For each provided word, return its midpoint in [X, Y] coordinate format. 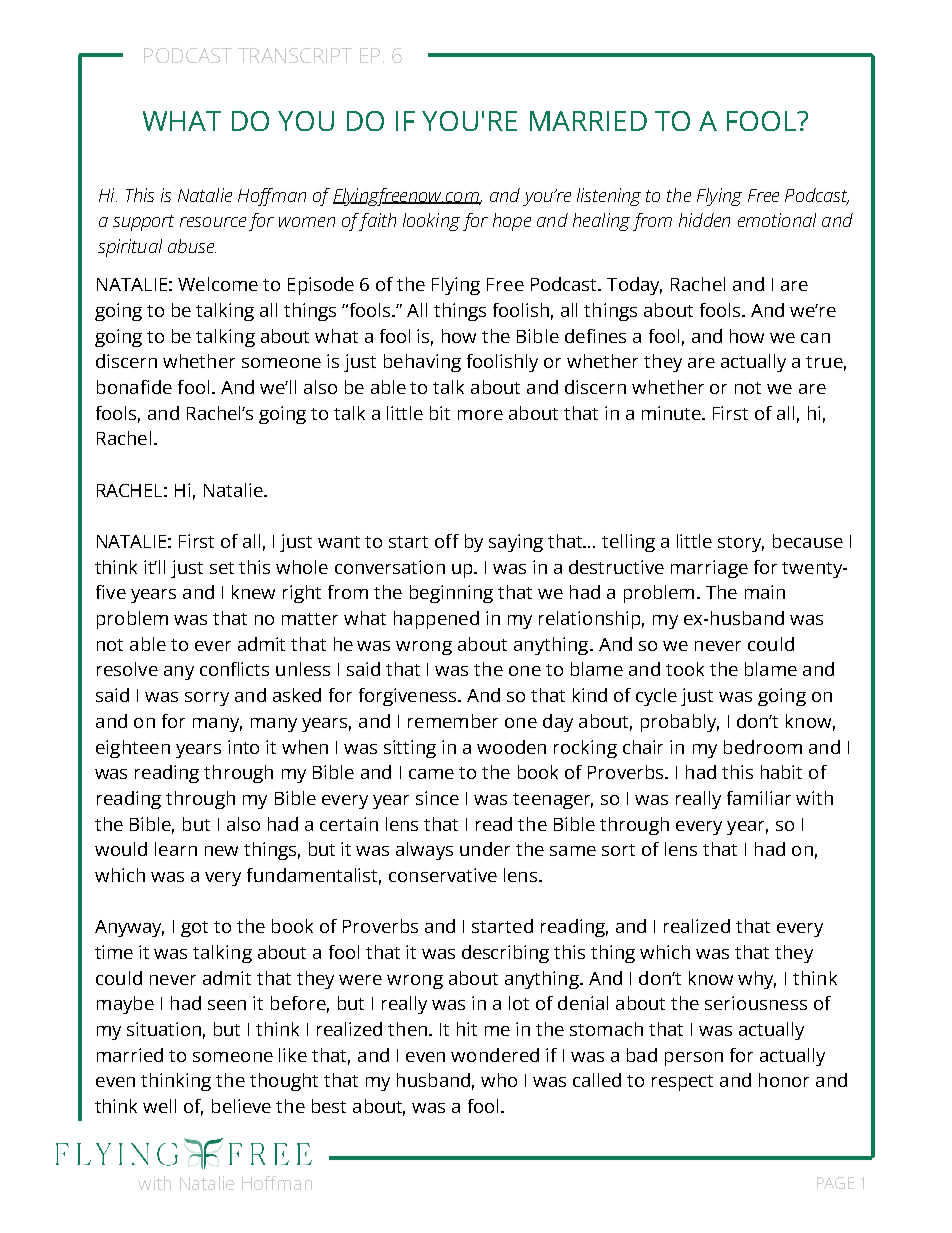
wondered [495, 1055]
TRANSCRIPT [295, 55]
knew [253, 592]
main [765, 592]
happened [436, 620]
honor [784, 1080]
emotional [777, 220]
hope [512, 222]
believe [241, 1106]
